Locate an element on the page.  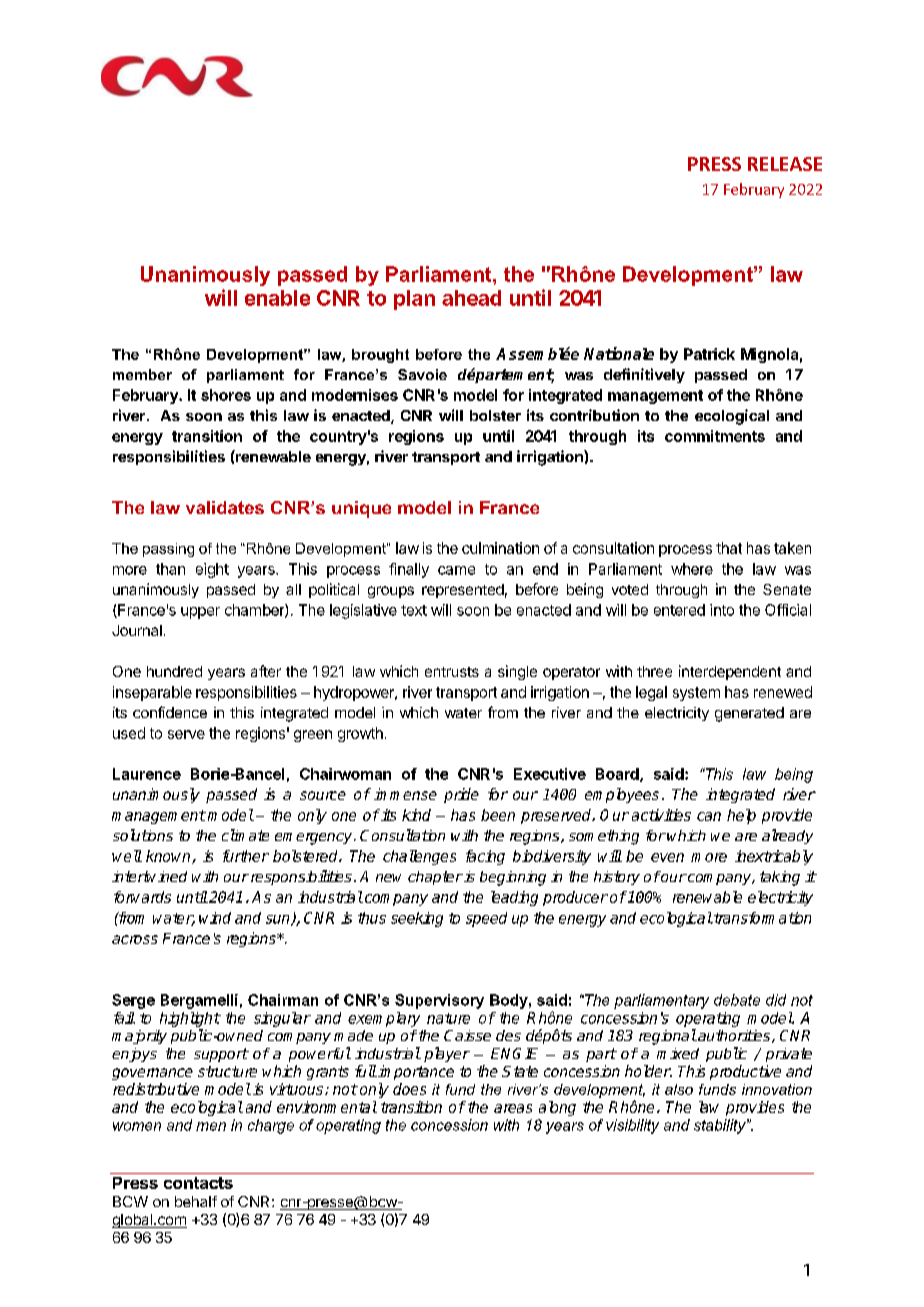
eight is located at coordinates (212, 570).
